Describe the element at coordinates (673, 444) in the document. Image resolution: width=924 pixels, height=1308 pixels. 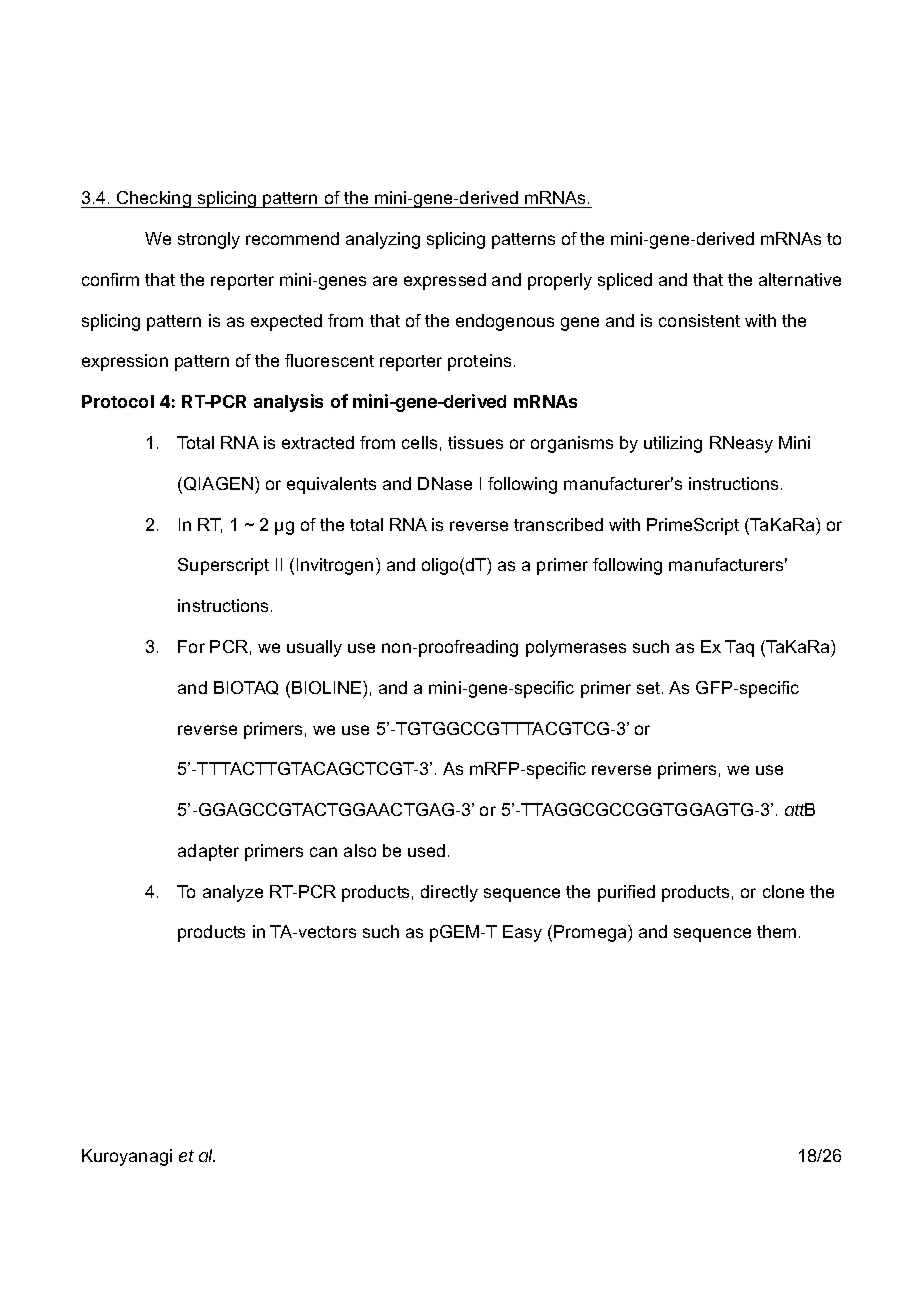
I see `utilizing` at that location.
